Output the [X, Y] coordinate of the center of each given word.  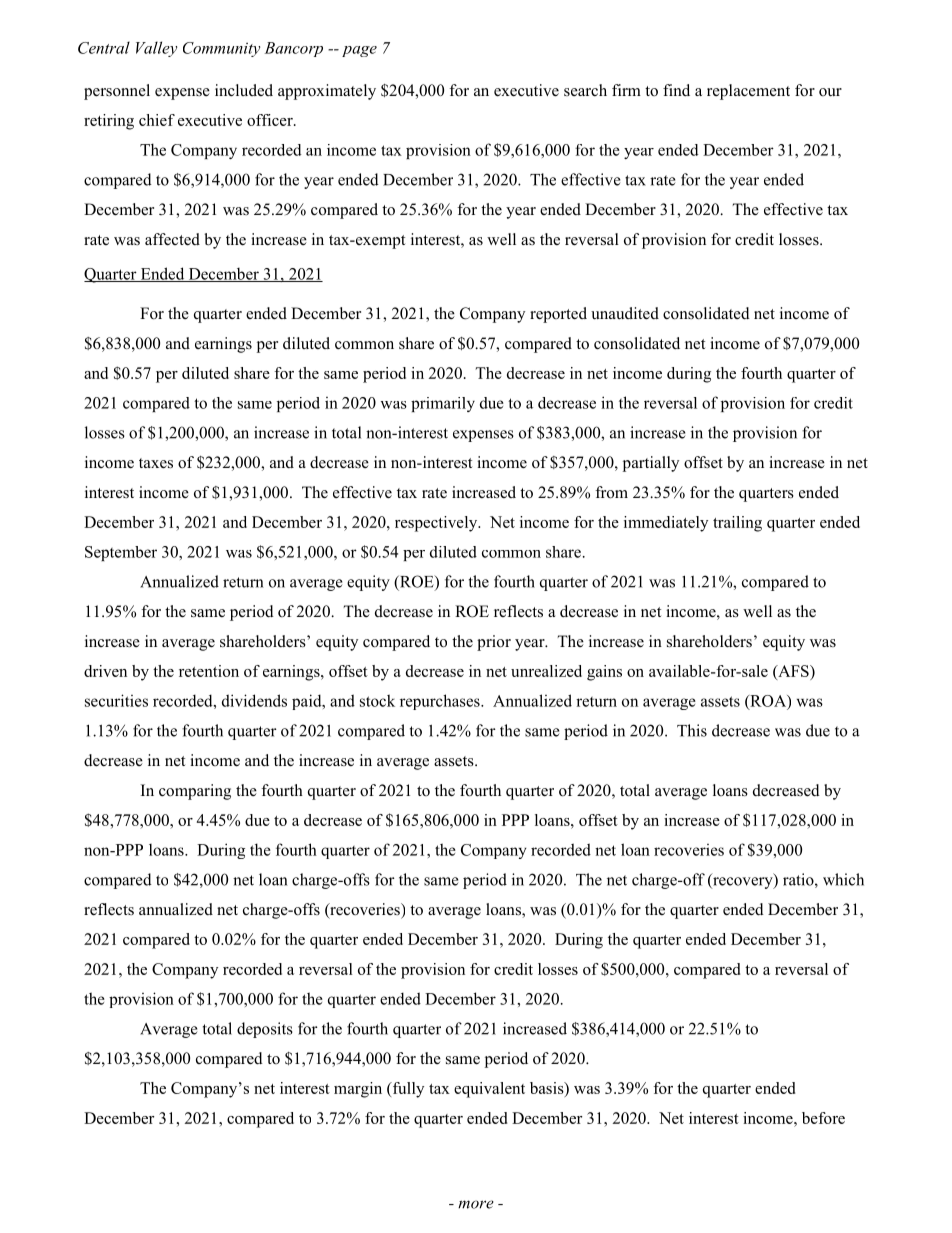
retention [209, 671]
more [476, 1204]
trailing [737, 524]
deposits [265, 1030]
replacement [748, 92]
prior [494, 643]
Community [221, 49]
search [585, 90]
